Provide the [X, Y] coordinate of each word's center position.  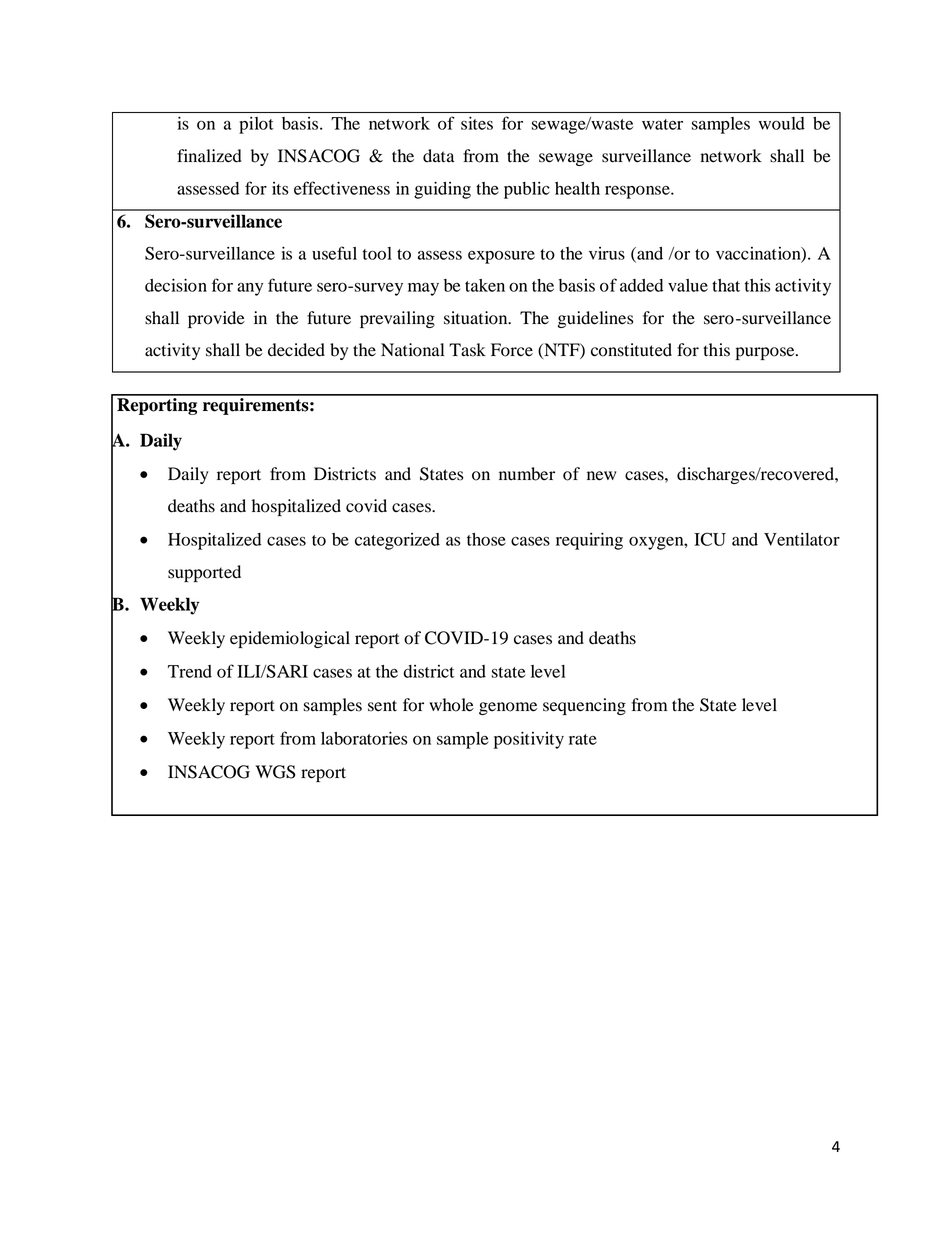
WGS [275, 772]
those [486, 539]
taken [485, 285]
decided [296, 350]
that [726, 285]
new [601, 476]
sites [477, 123]
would [782, 123]
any [250, 289]
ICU [710, 539]
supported [204, 573]
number [527, 474]
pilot [256, 125]
